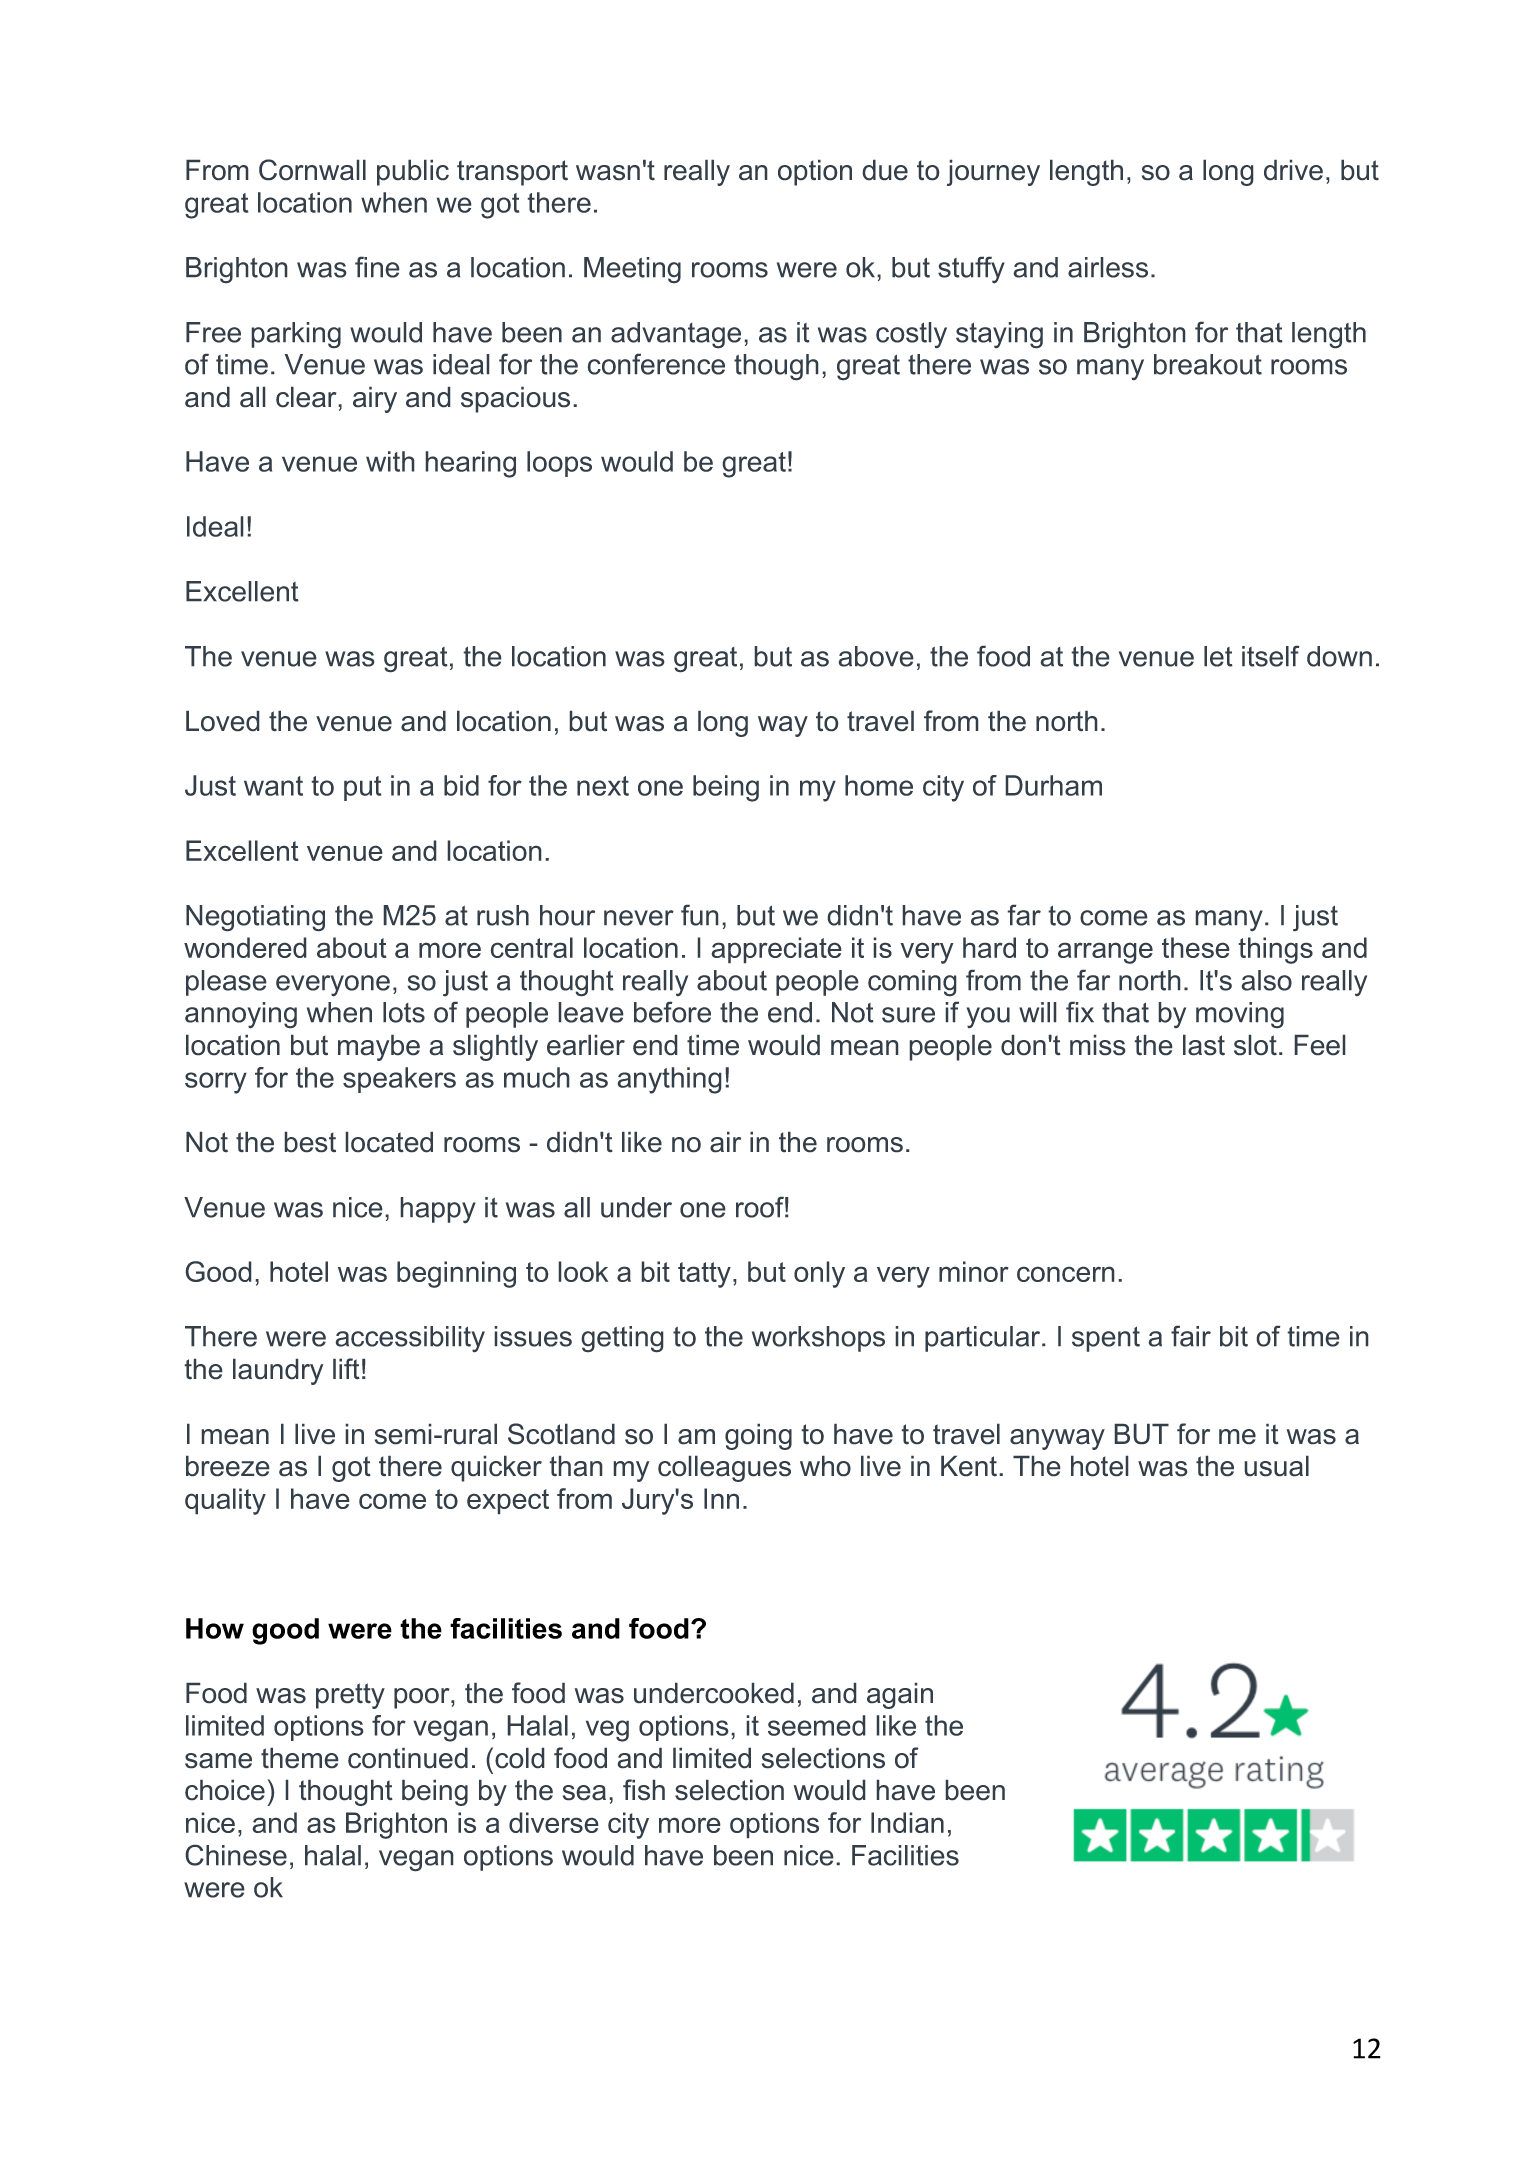 The image size is (1524, 2157). What do you see at coordinates (885, 170) in the document?
I see `due` at bounding box center [885, 170].
